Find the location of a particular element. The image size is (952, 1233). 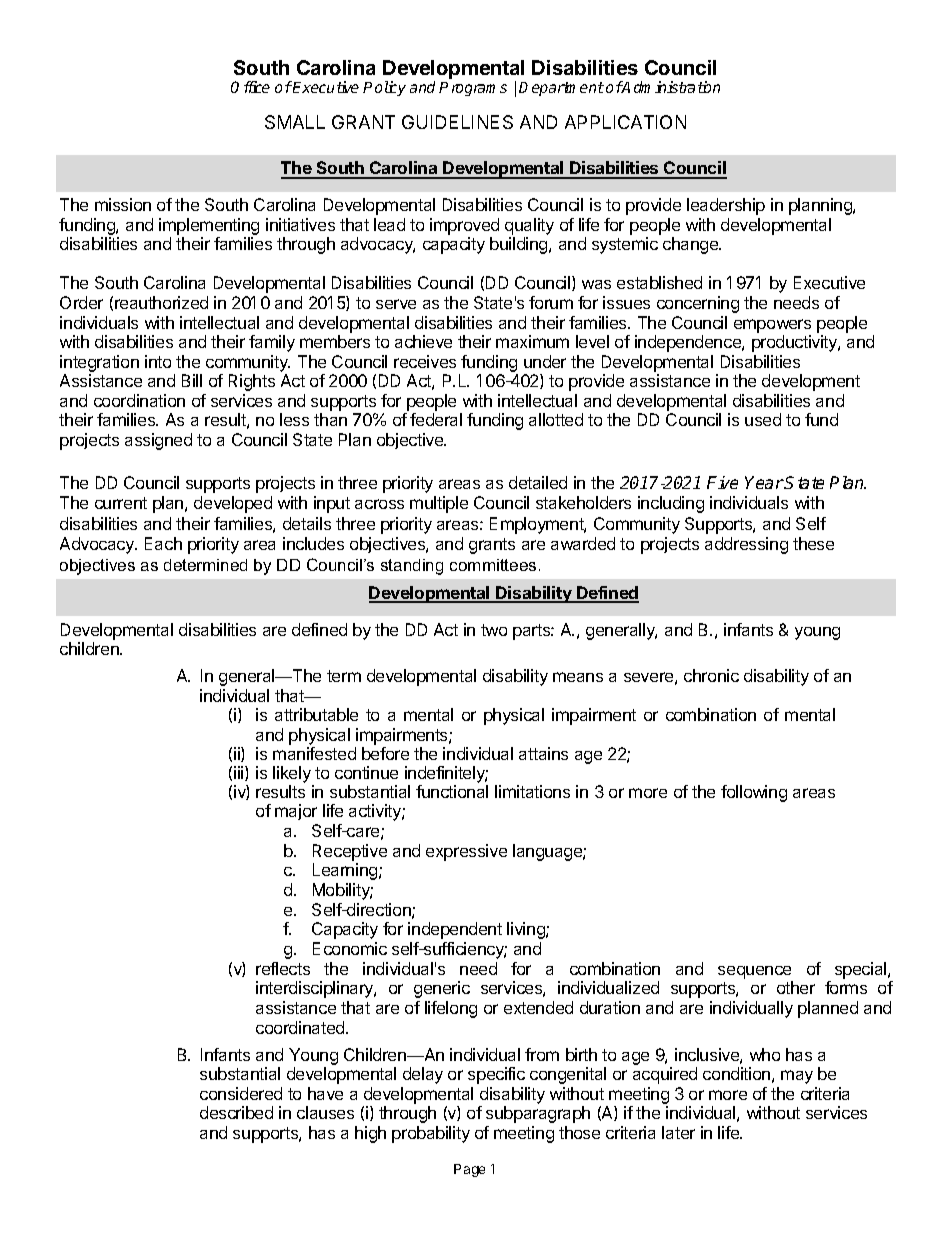

two is located at coordinates (494, 630).
